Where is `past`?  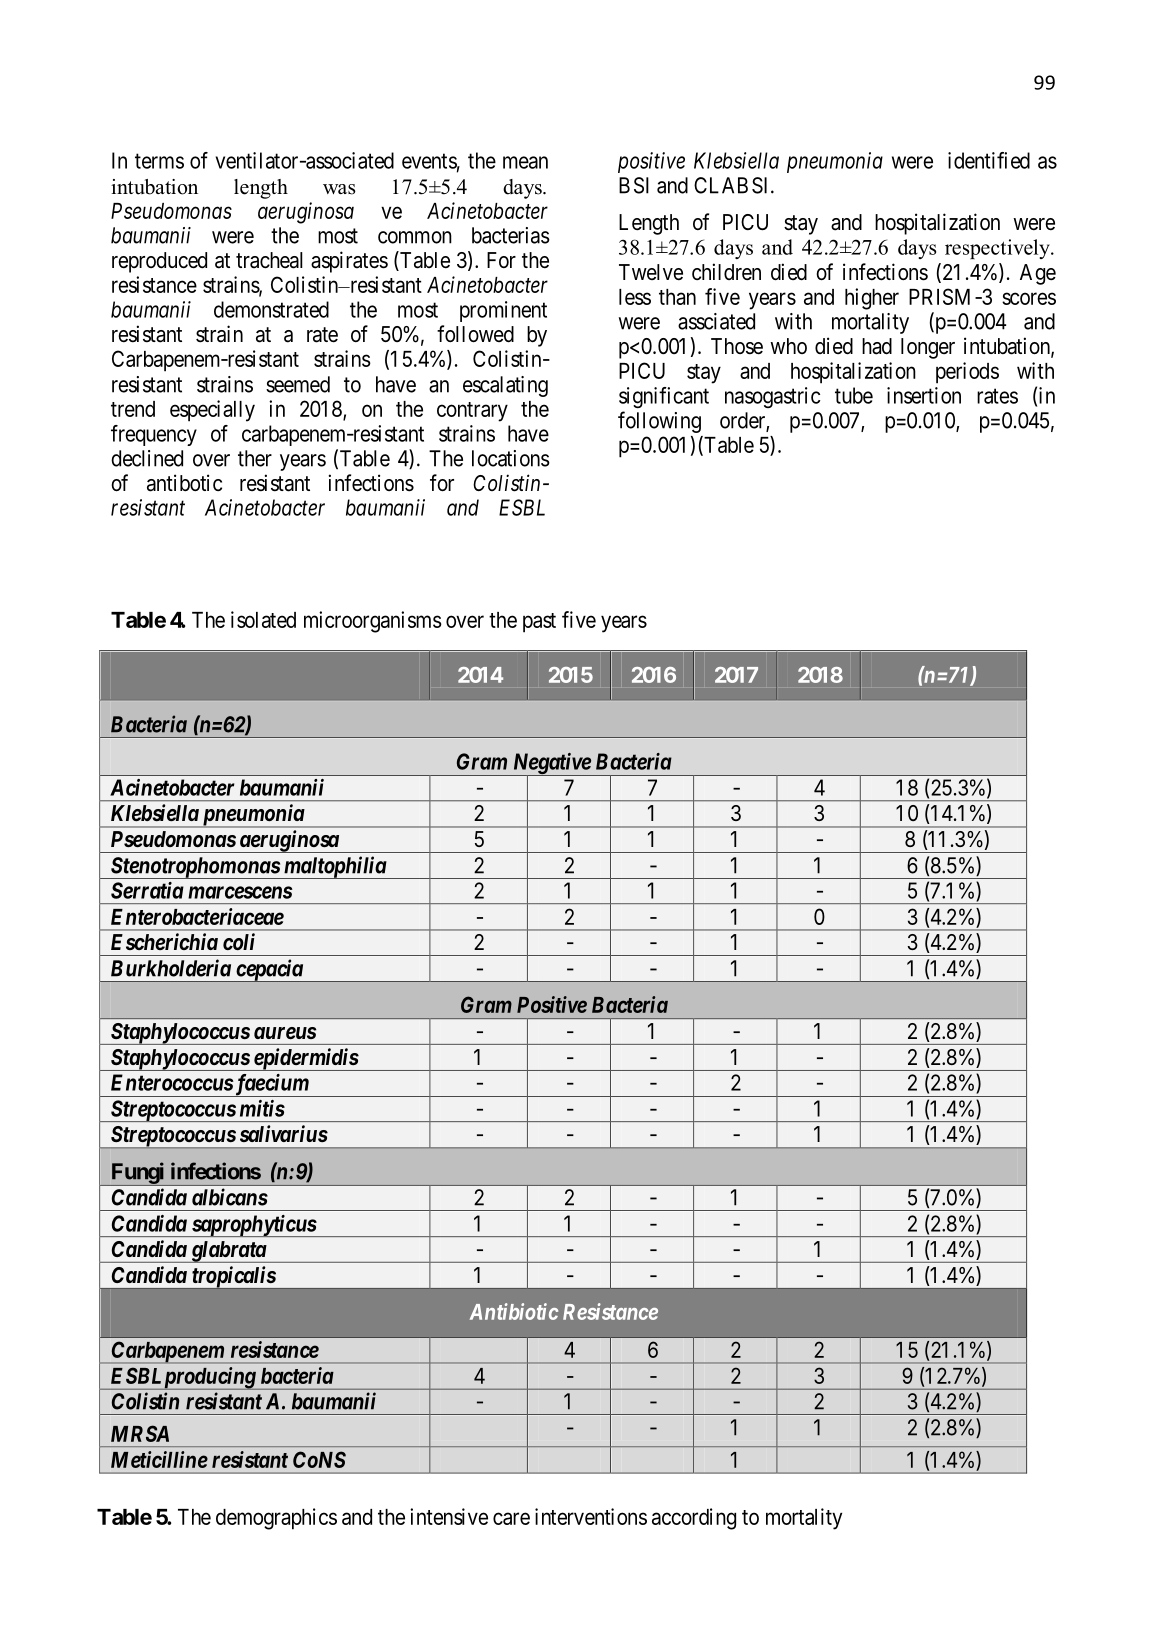
past is located at coordinates (539, 623).
